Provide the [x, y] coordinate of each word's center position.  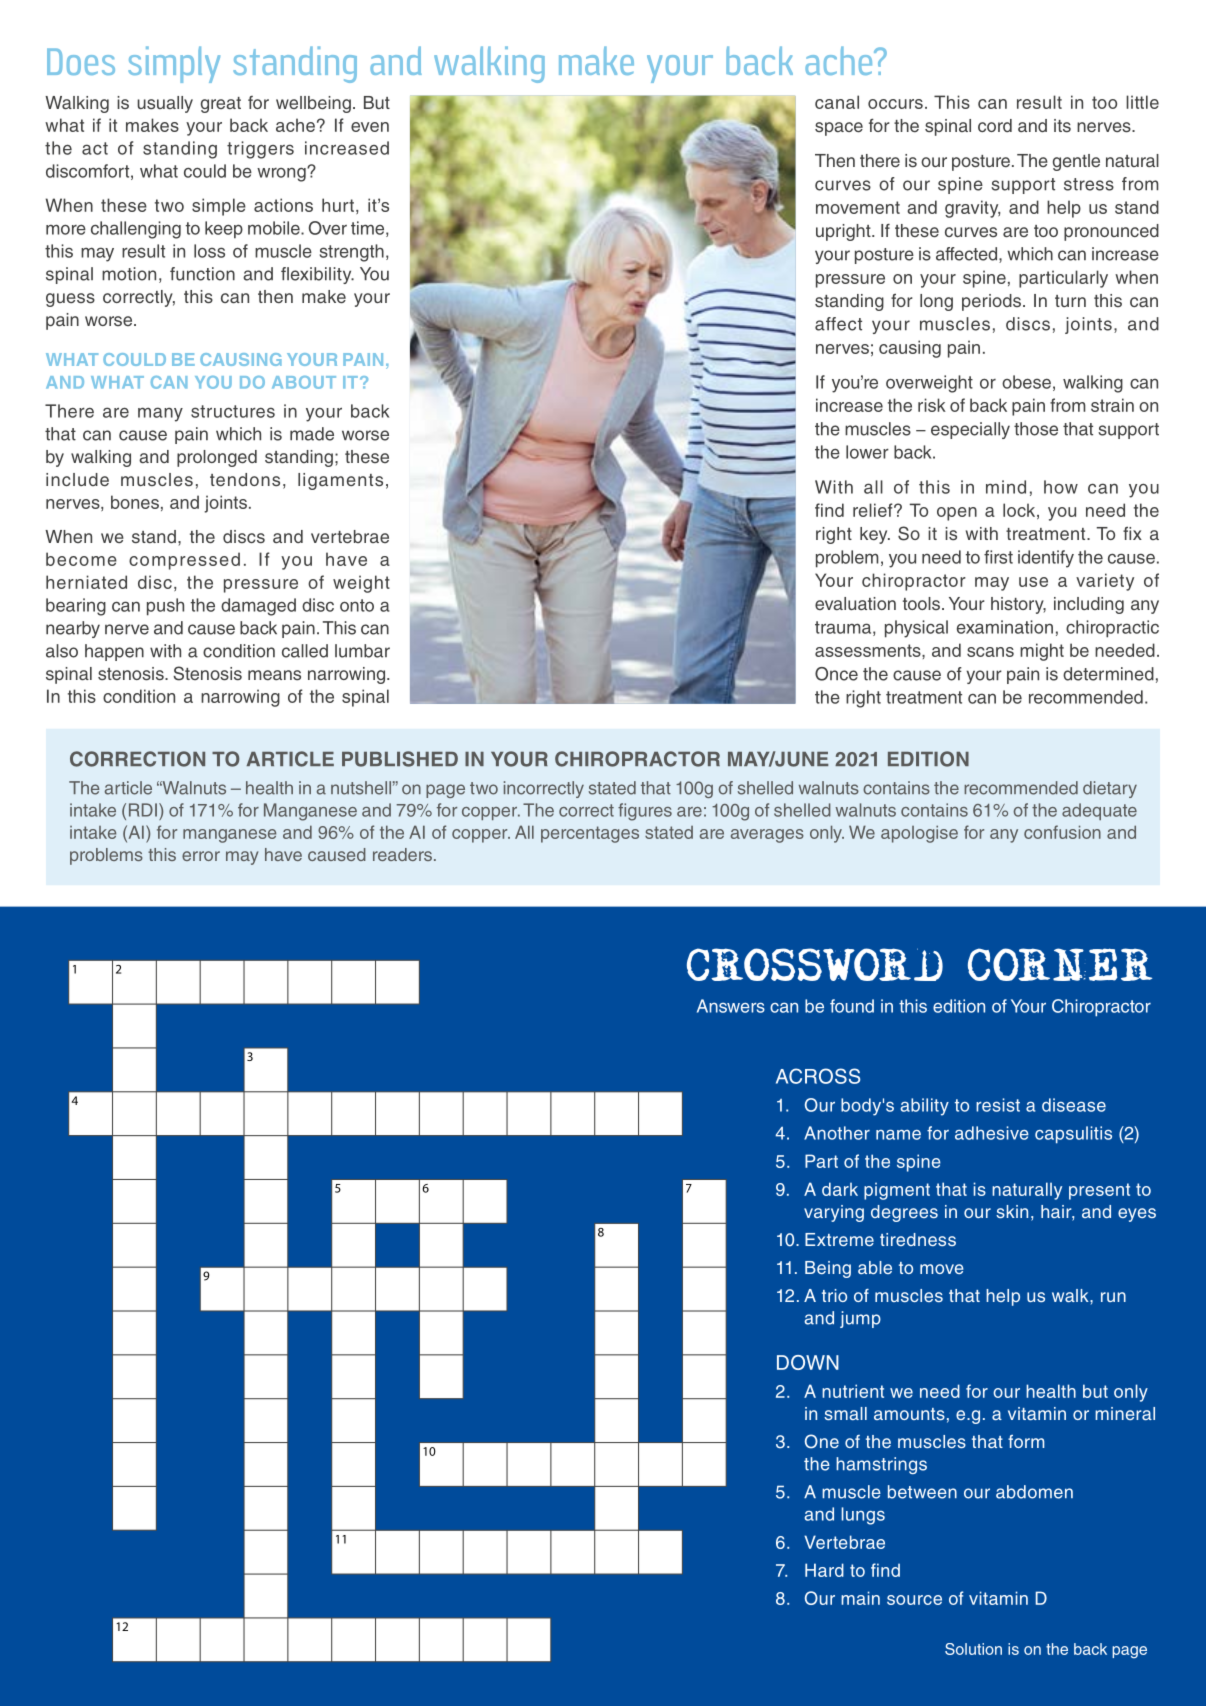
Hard [824, 1570]
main [860, 1598]
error [201, 856]
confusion [1062, 832]
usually [165, 104]
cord [995, 125]
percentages [590, 834]
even [370, 127]
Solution [973, 1649]
